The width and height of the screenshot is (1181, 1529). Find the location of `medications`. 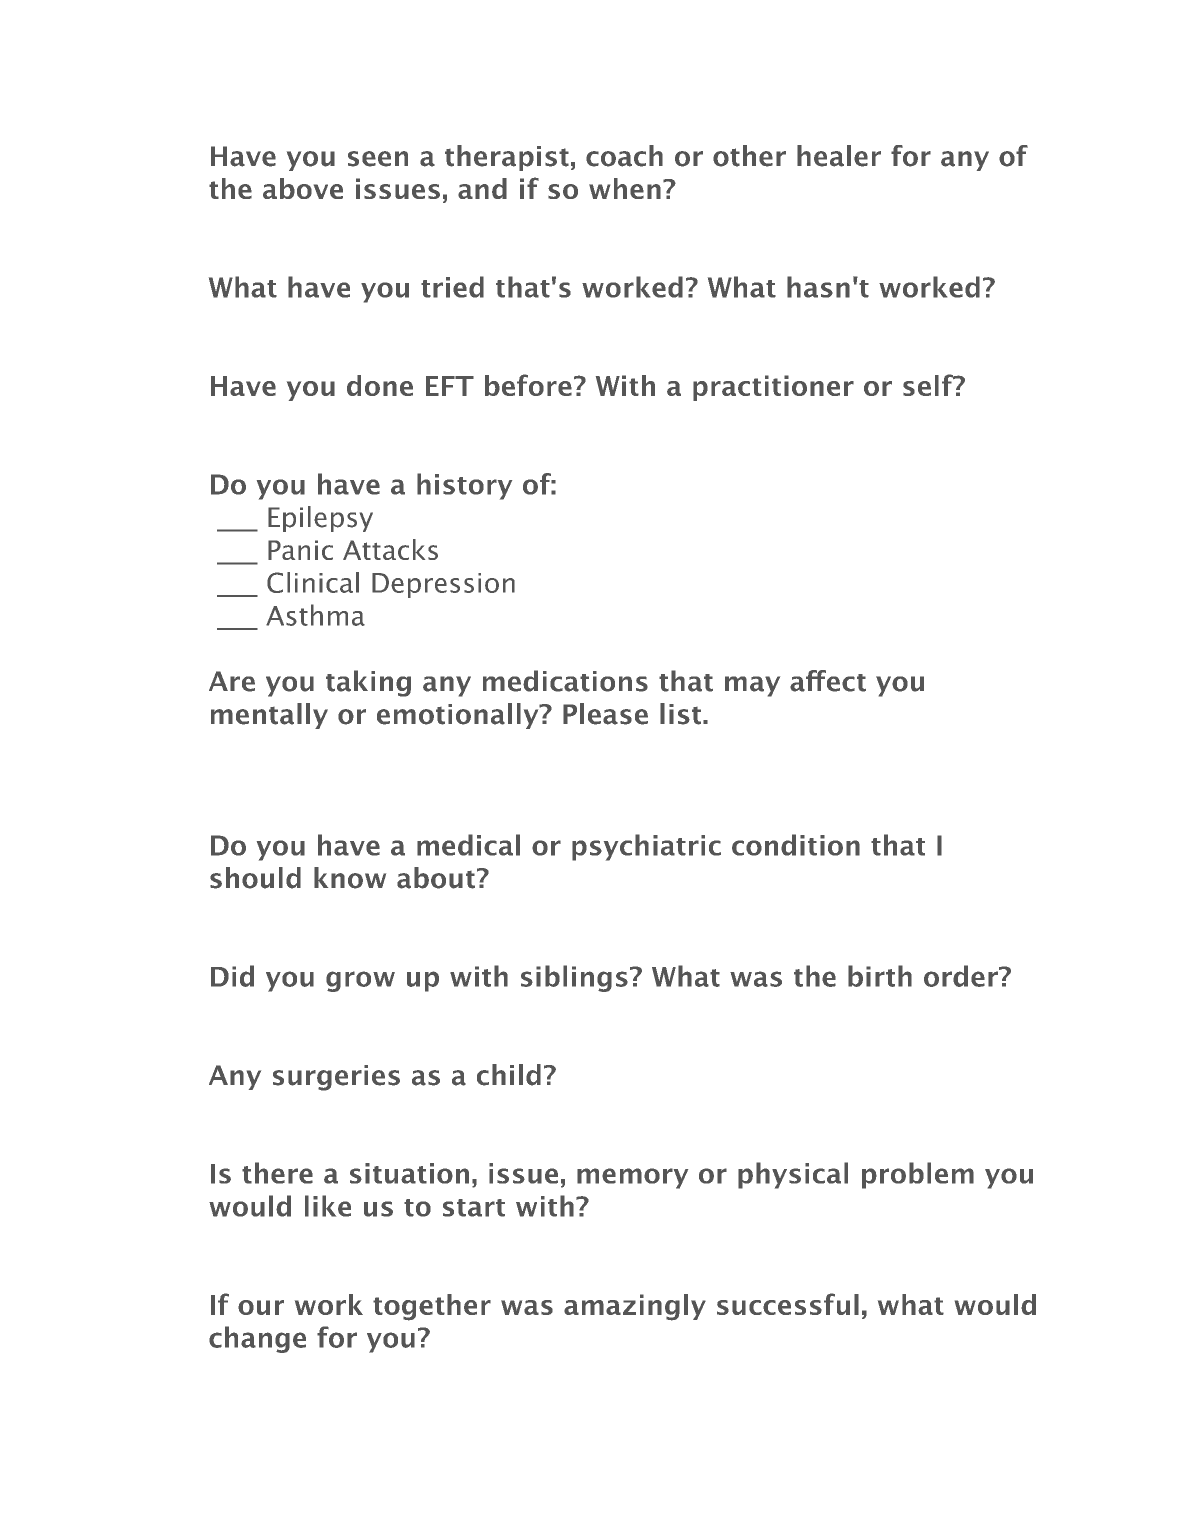

medications is located at coordinates (565, 681).
